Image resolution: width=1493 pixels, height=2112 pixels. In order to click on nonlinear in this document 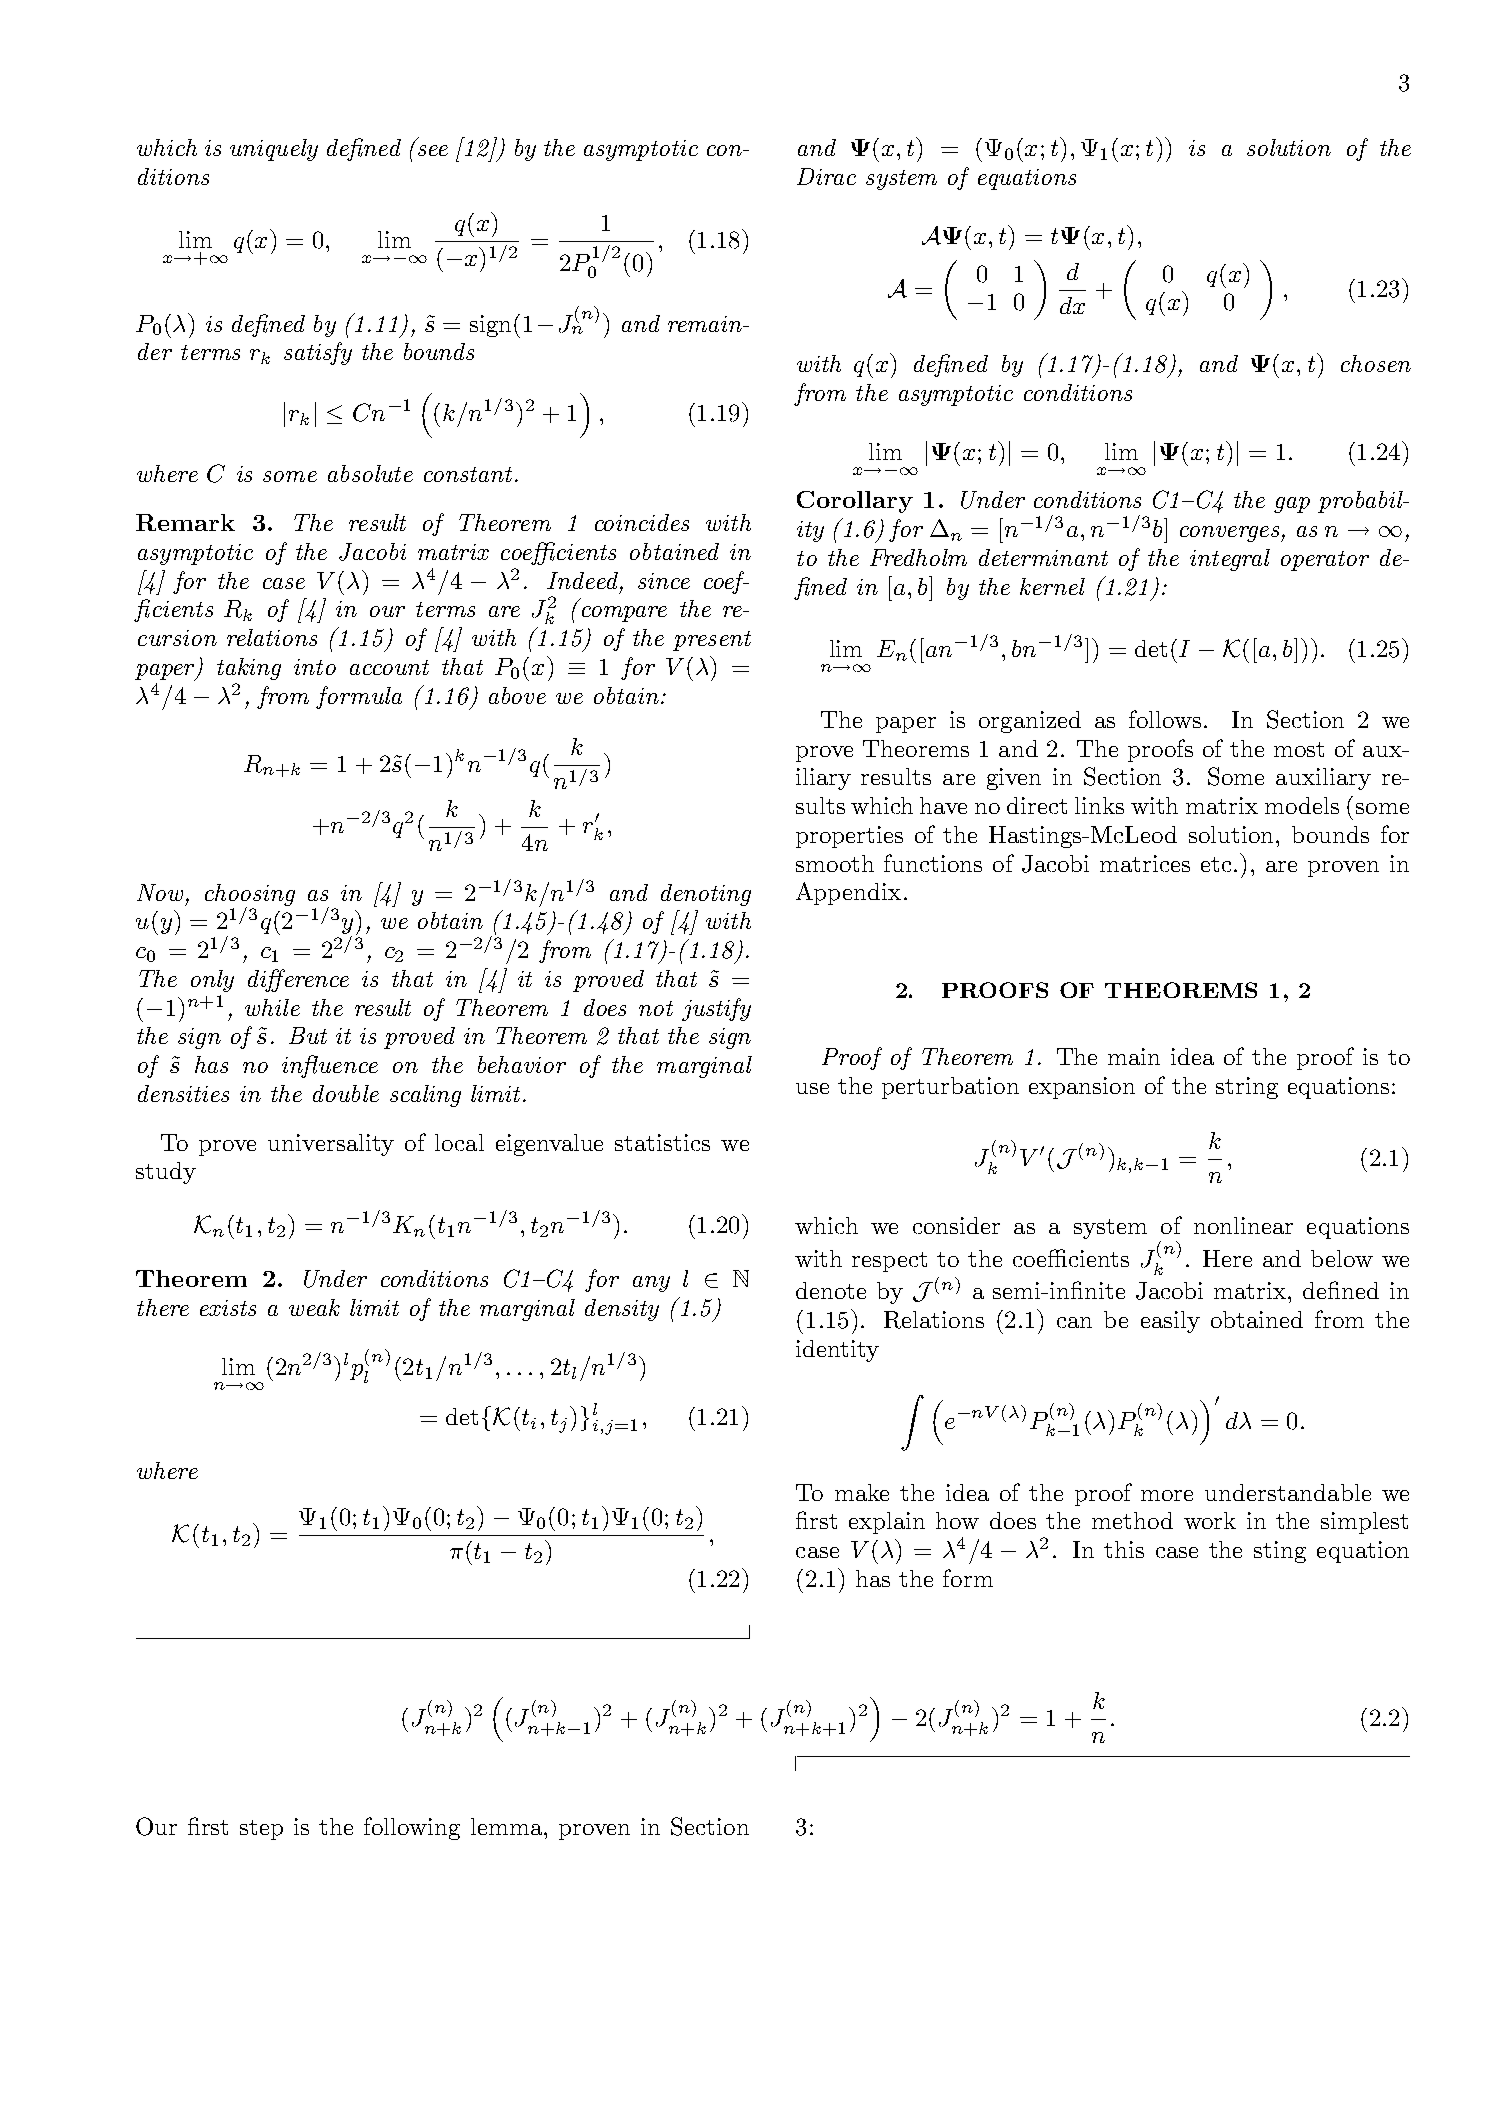, I will do `click(1243, 1225)`.
